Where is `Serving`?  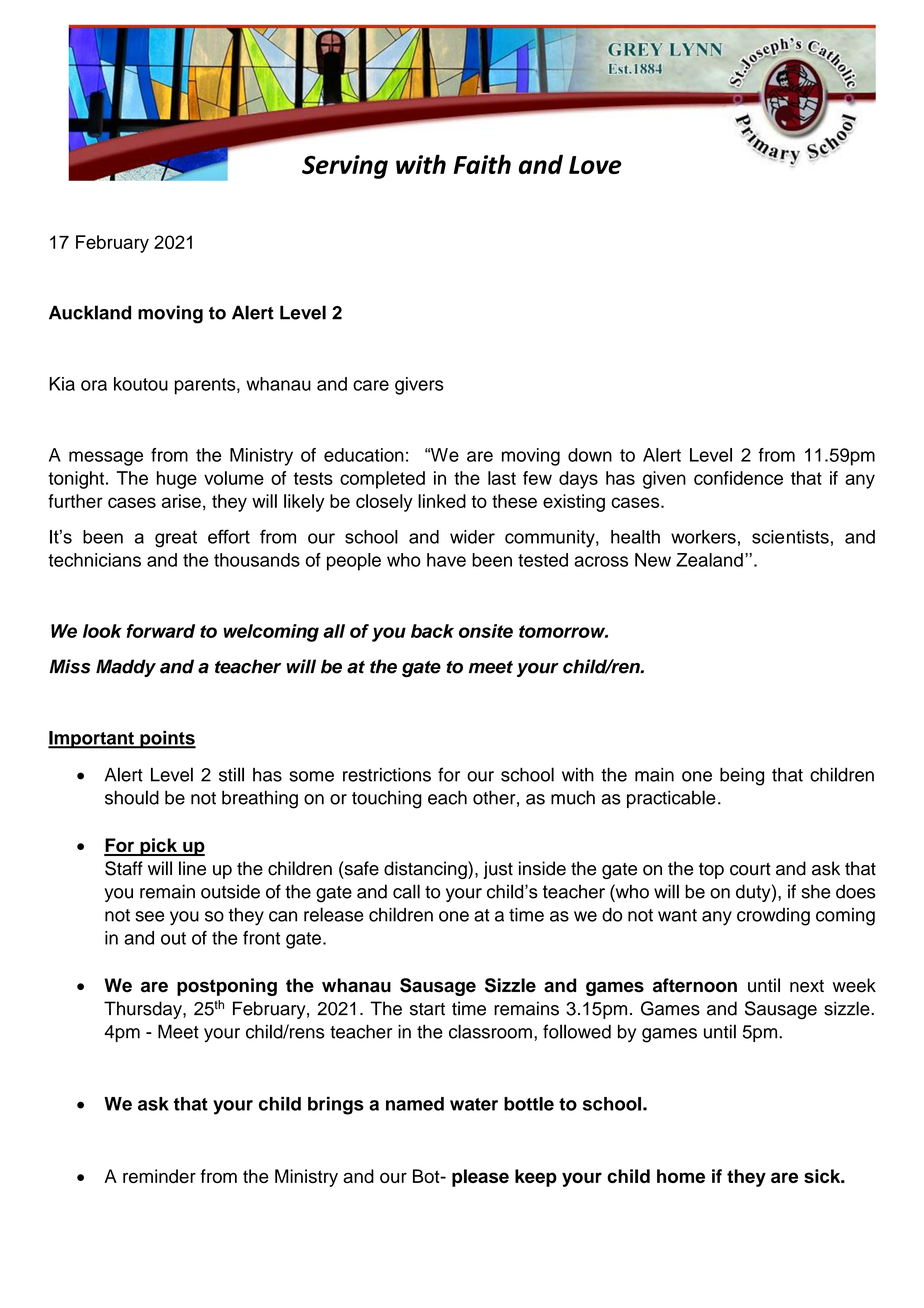
Serving is located at coordinates (345, 167).
